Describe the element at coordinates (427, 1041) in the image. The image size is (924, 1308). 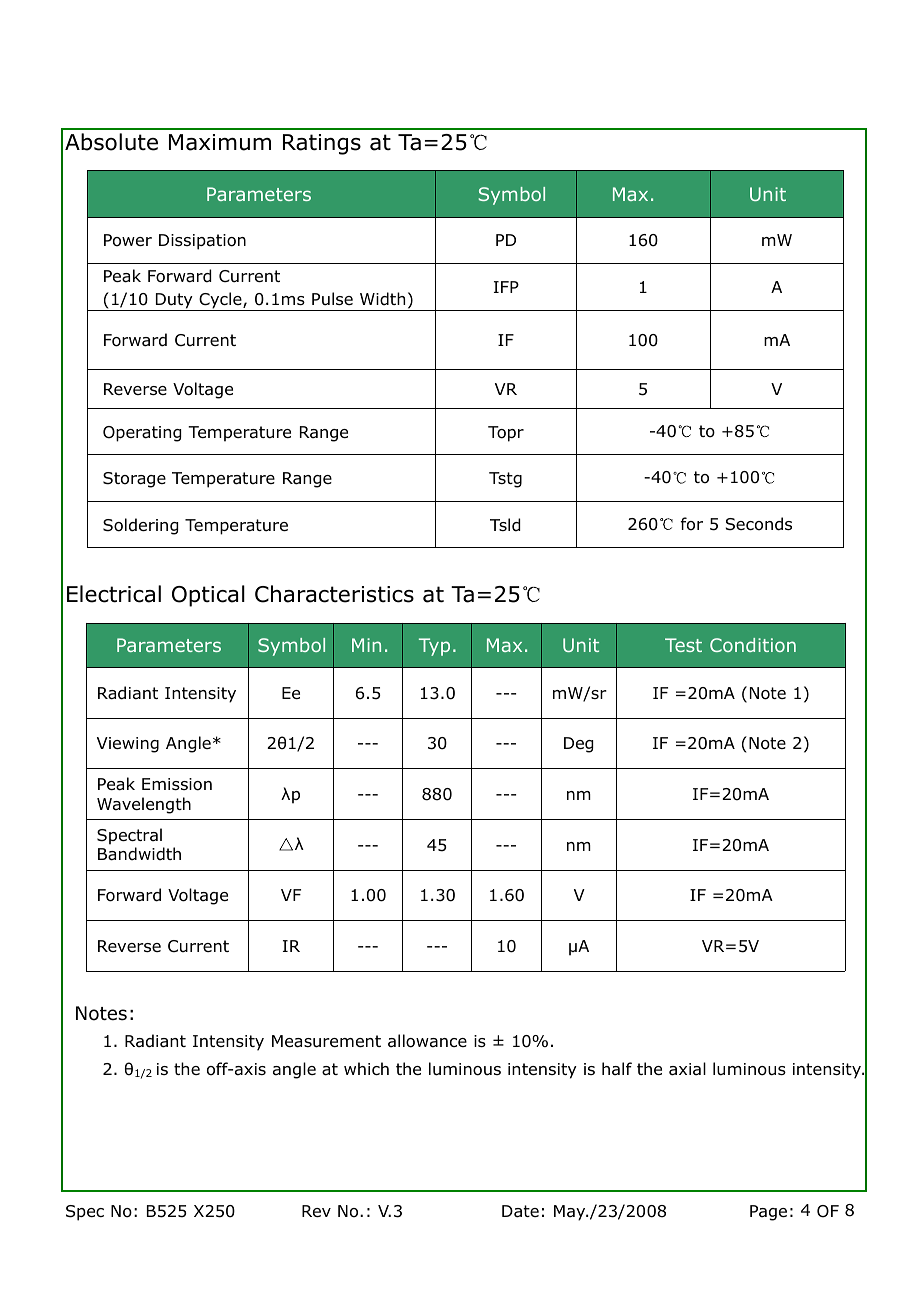
I see `allowance` at that location.
